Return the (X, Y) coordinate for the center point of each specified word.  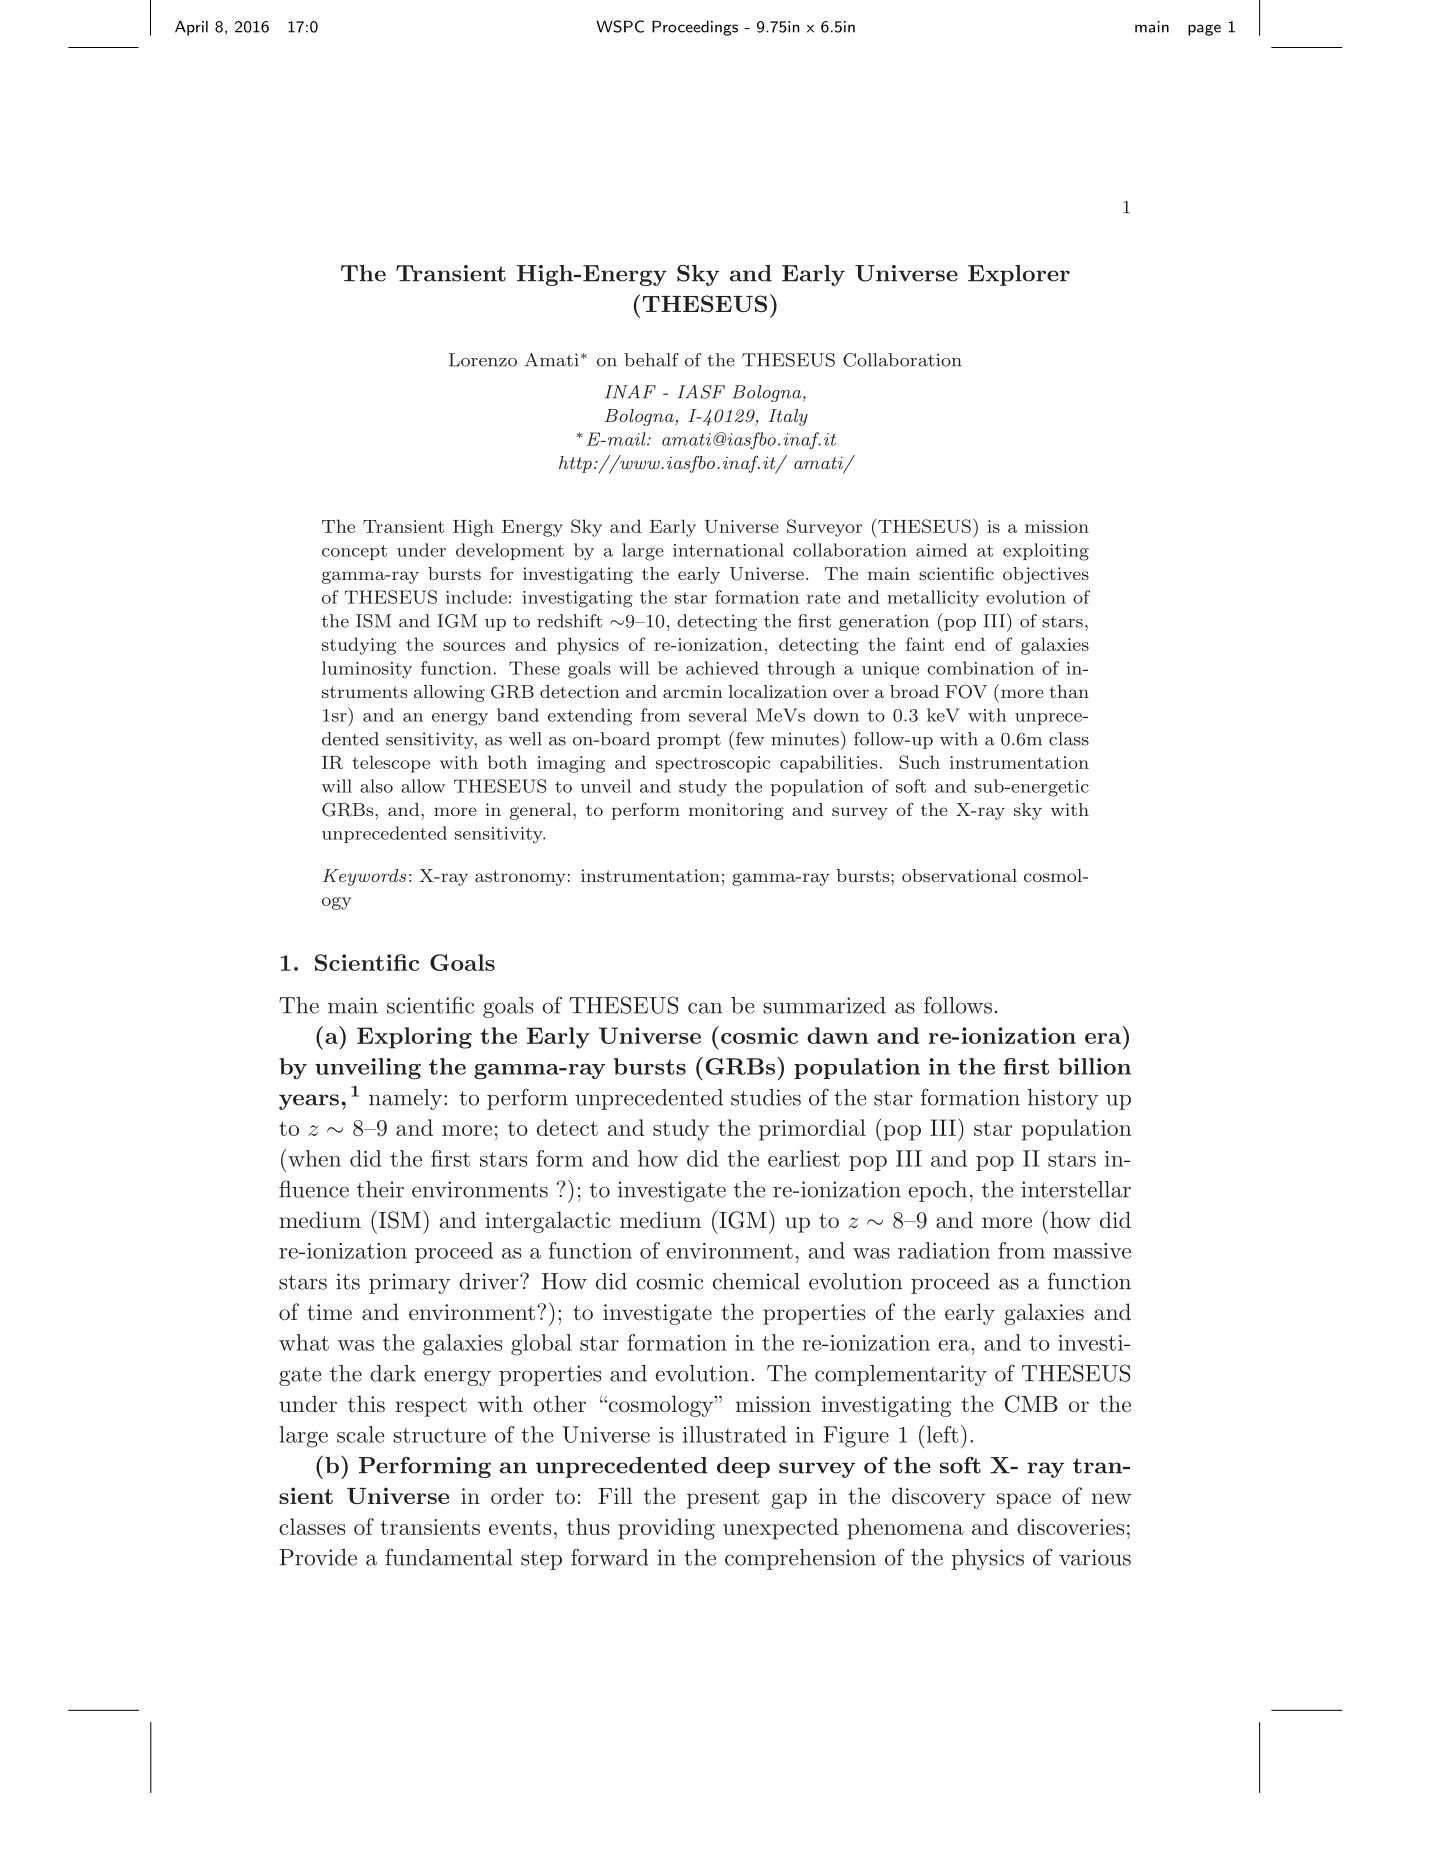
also (376, 786)
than (1069, 691)
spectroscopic (713, 764)
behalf (651, 360)
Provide (318, 1557)
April (191, 28)
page (1204, 30)
